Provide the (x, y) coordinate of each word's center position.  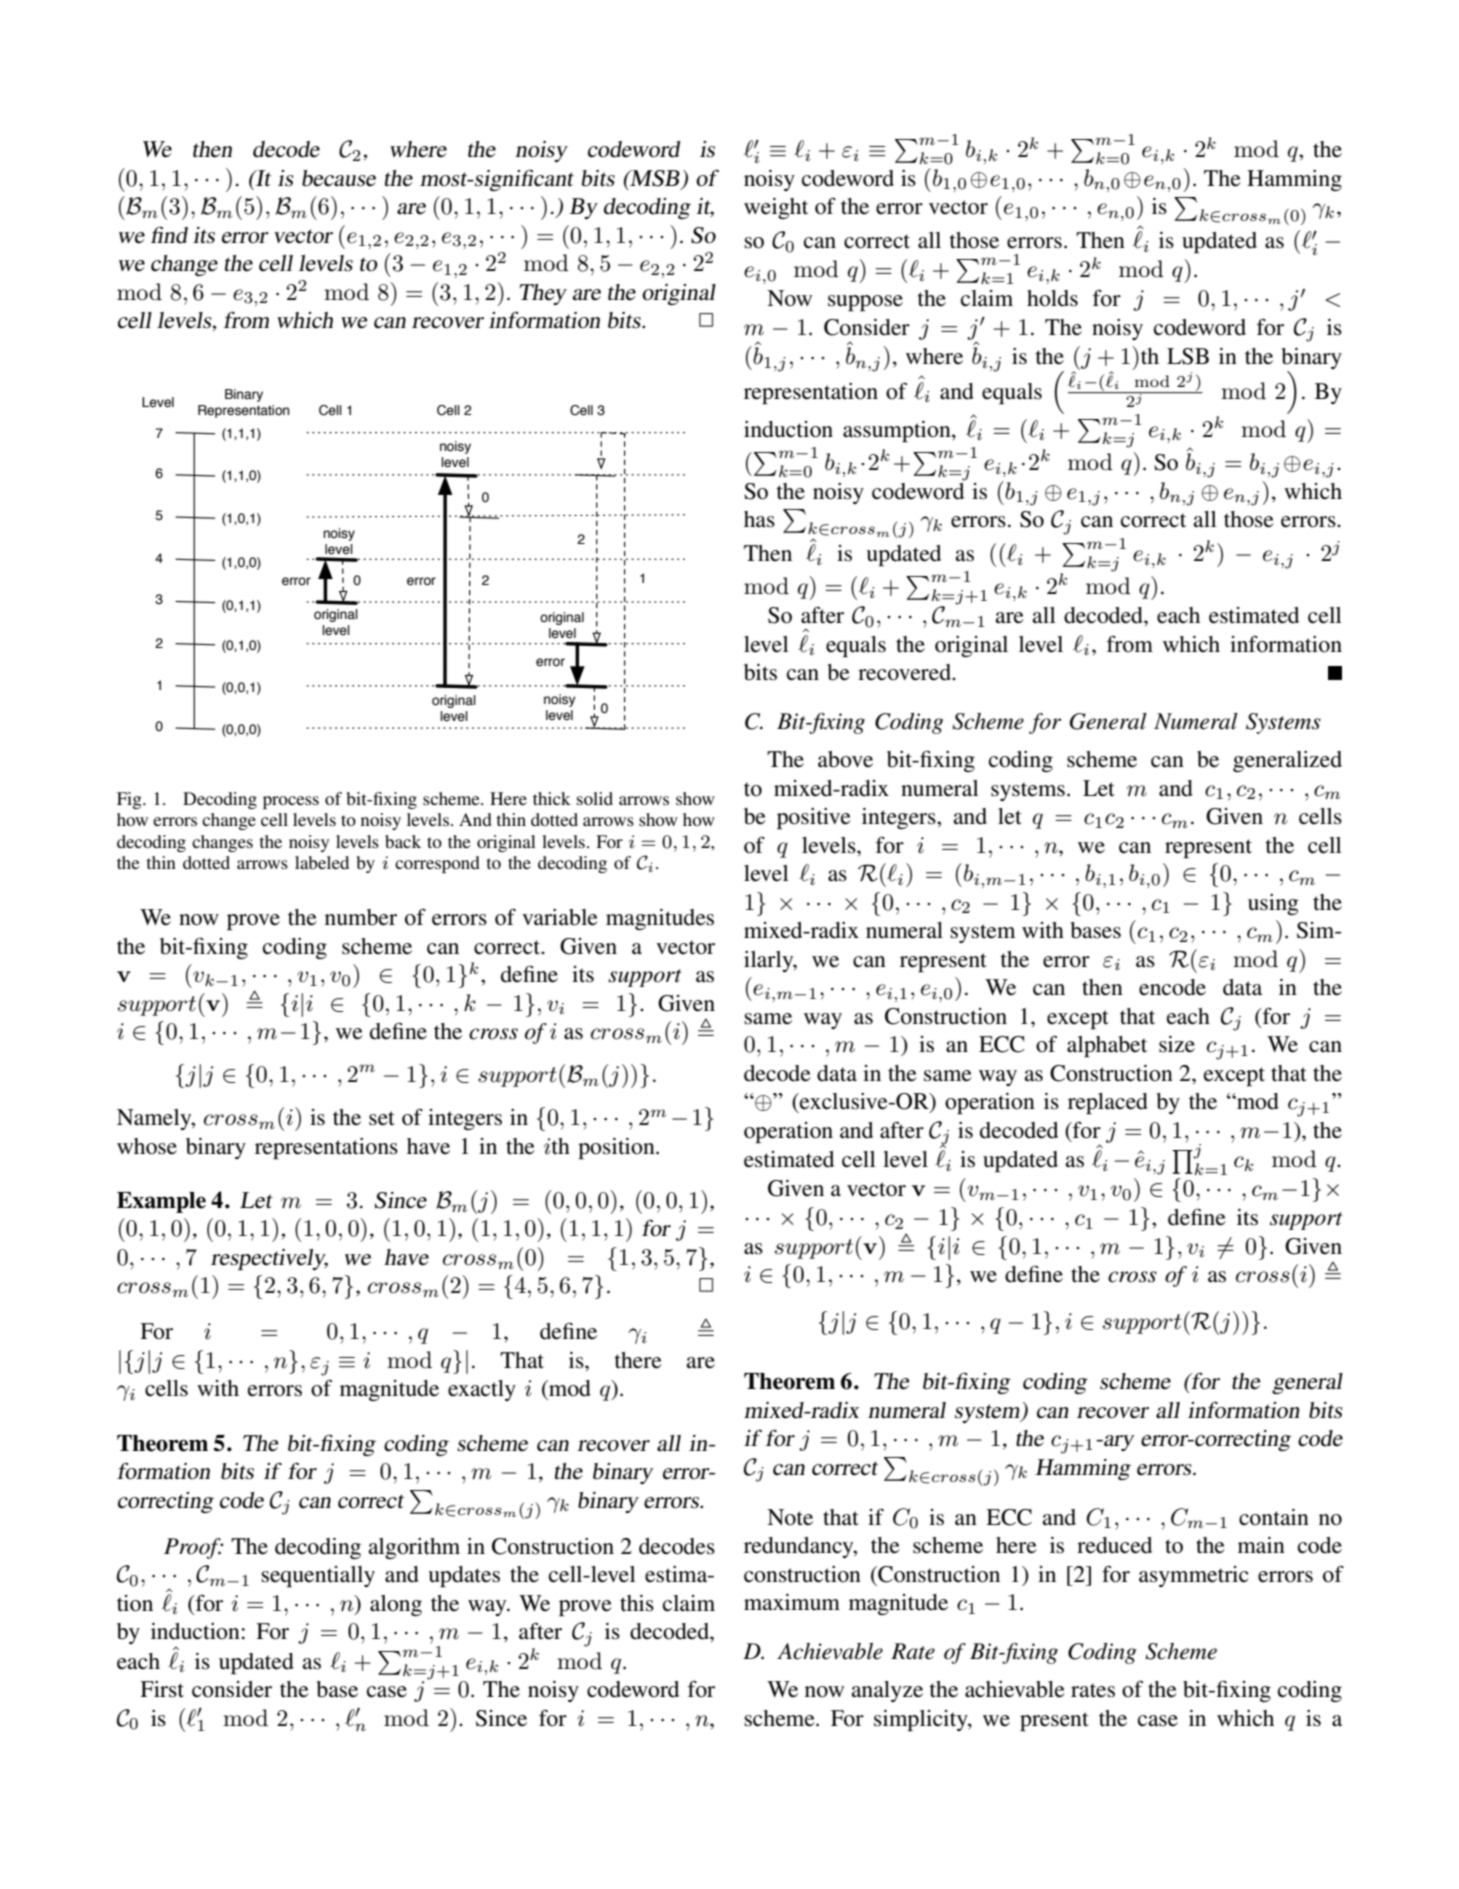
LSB (1188, 356)
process (291, 802)
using (1273, 904)
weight (776, 208)
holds (1052, 298)
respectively (269, 1259)
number (361, 917)
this (637, 1603)
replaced (1108, 1103)
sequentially (318, 1576)
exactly (482, 1390)
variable (560, 917)
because (339, 178)
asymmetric (1194, 1576)
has (759, 519)
